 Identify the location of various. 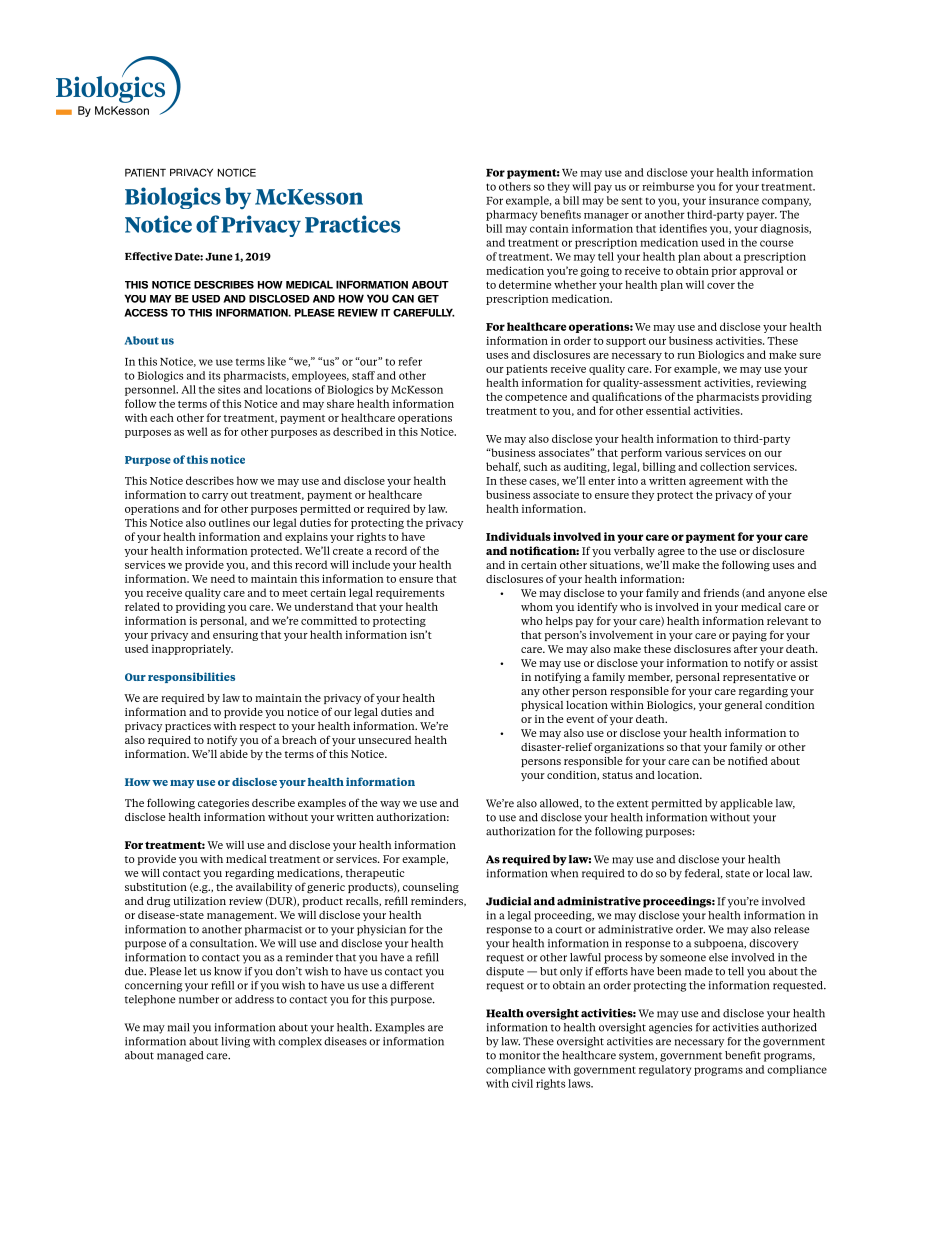
(683, 452).
